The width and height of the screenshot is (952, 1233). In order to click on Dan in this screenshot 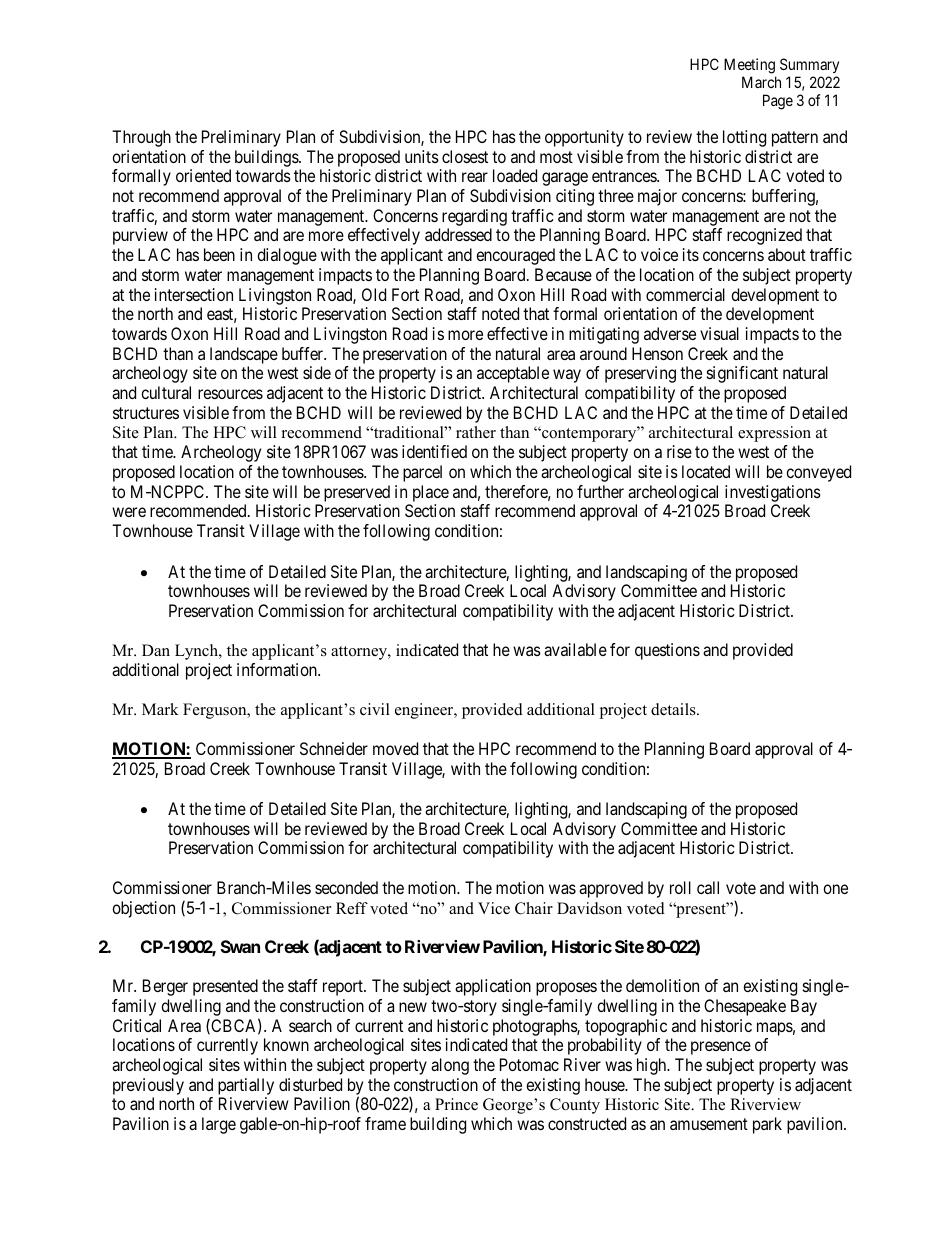, I will do `click(156, 650)`.
